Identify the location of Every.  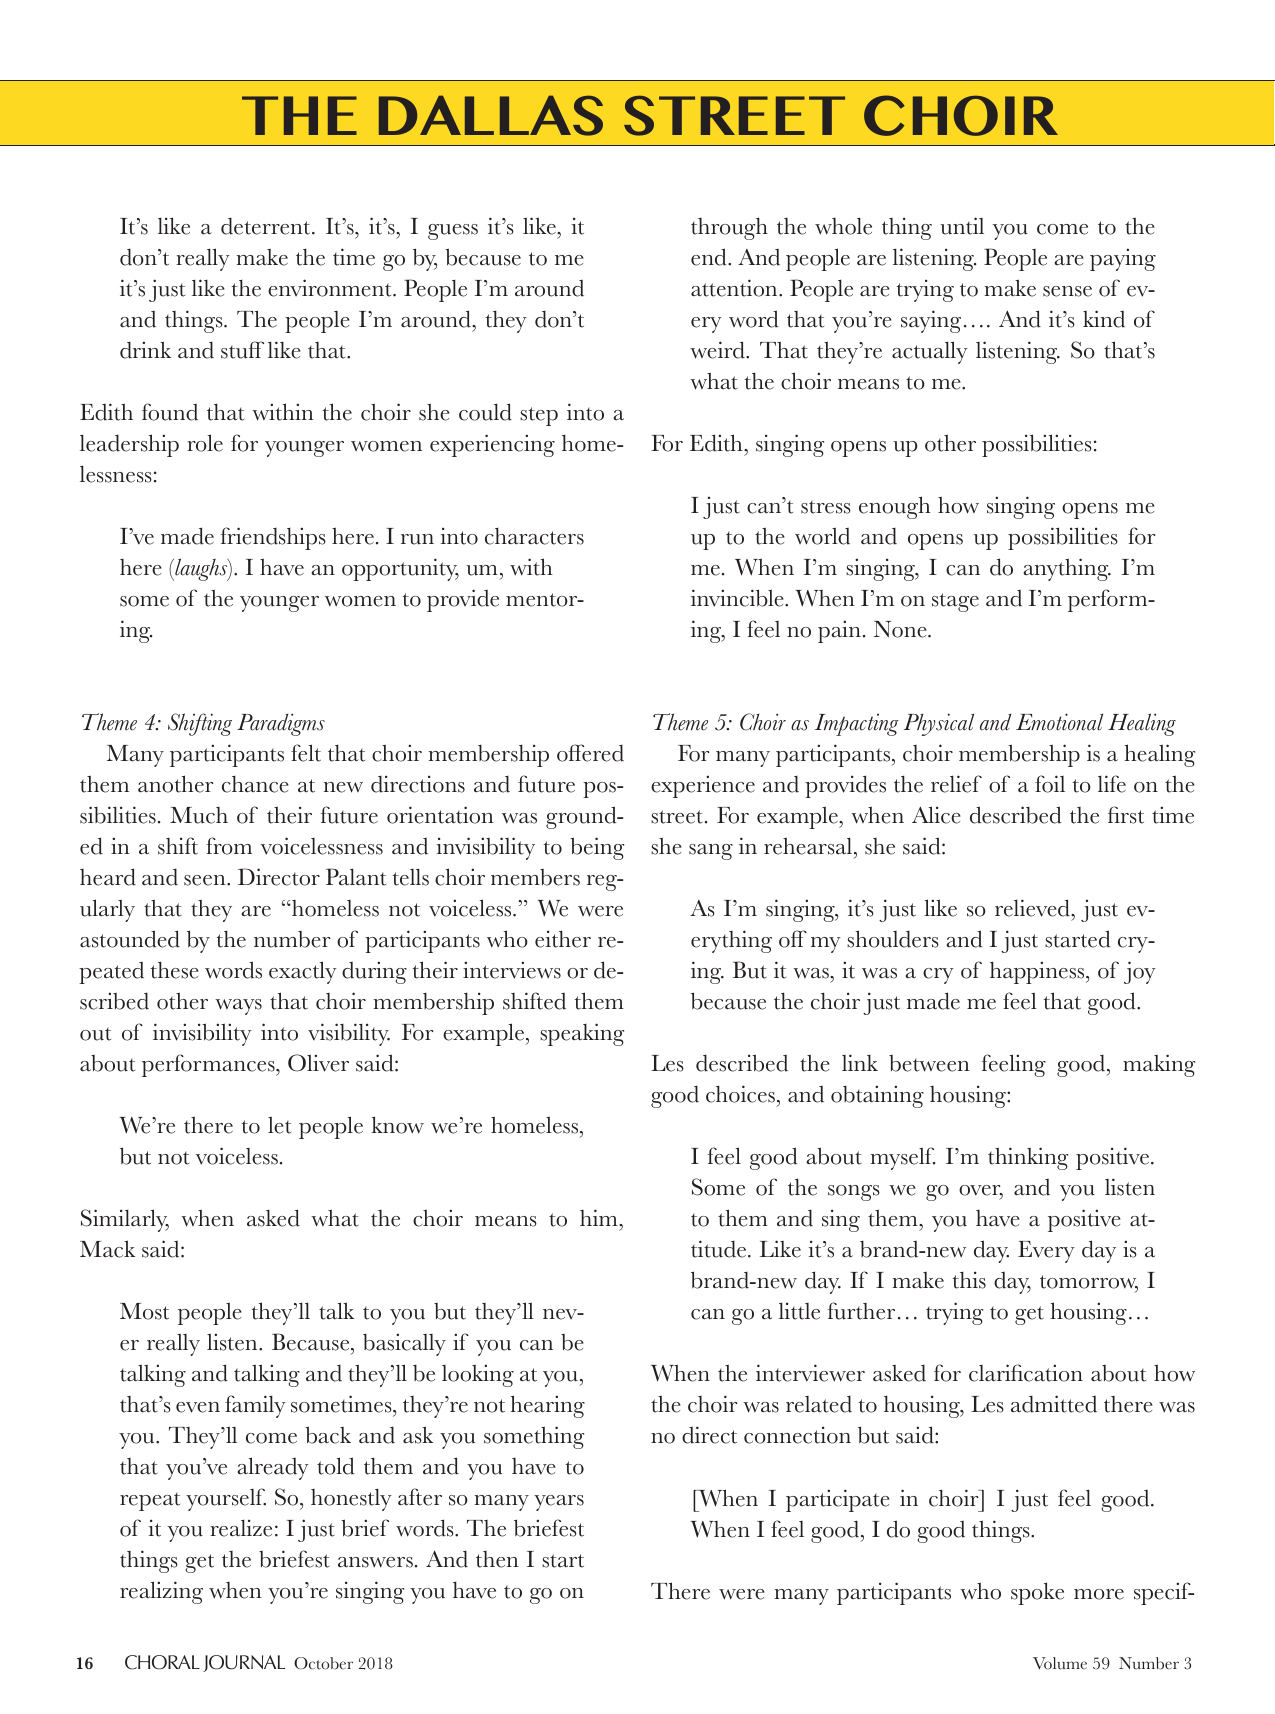
(1046, 1252).
